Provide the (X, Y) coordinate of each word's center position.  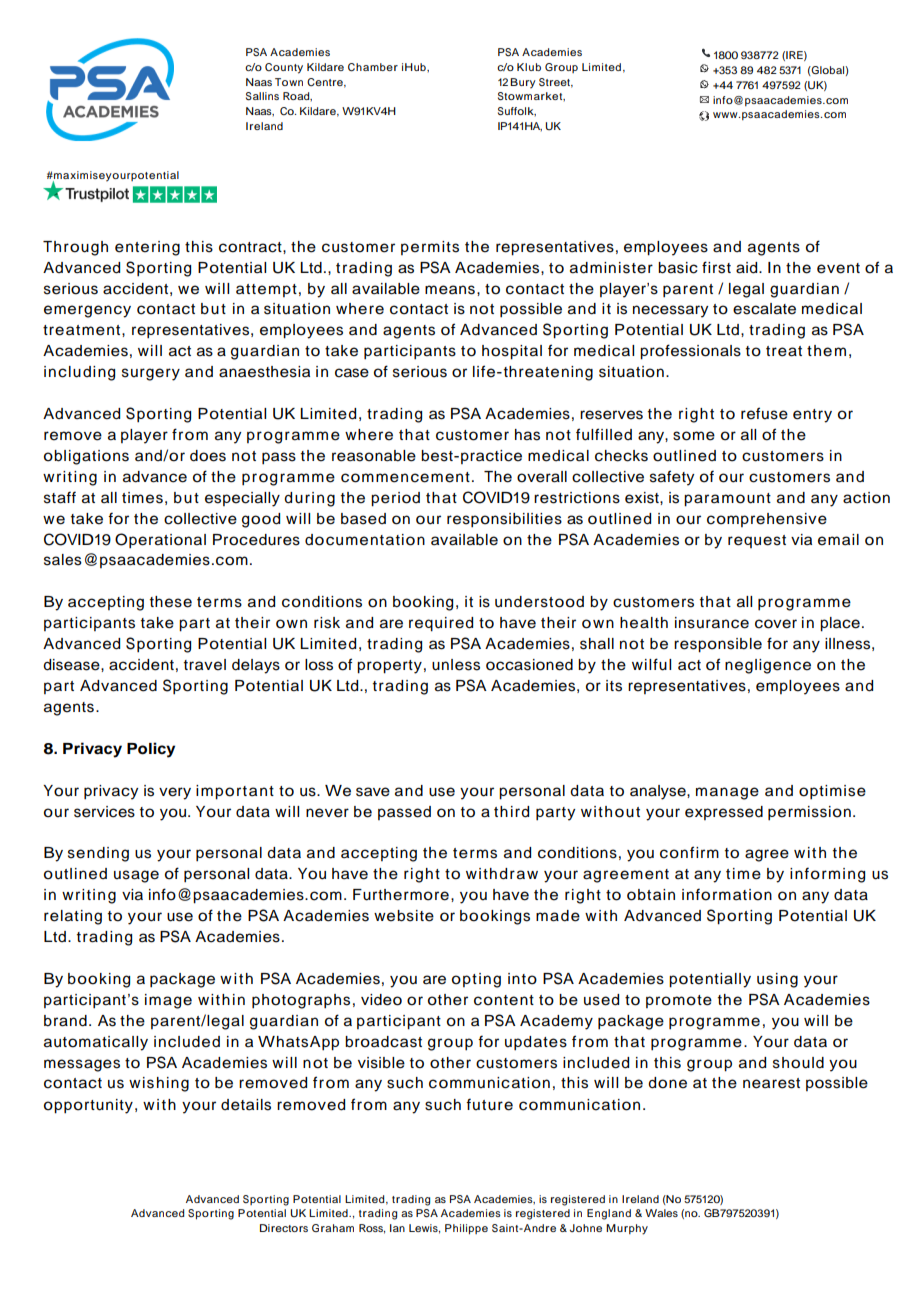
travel (205, 665)
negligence (768, 666)
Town (289, 82)
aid (748, 268)
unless (456, 665)
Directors (284, 1228)
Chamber (373, 67)
